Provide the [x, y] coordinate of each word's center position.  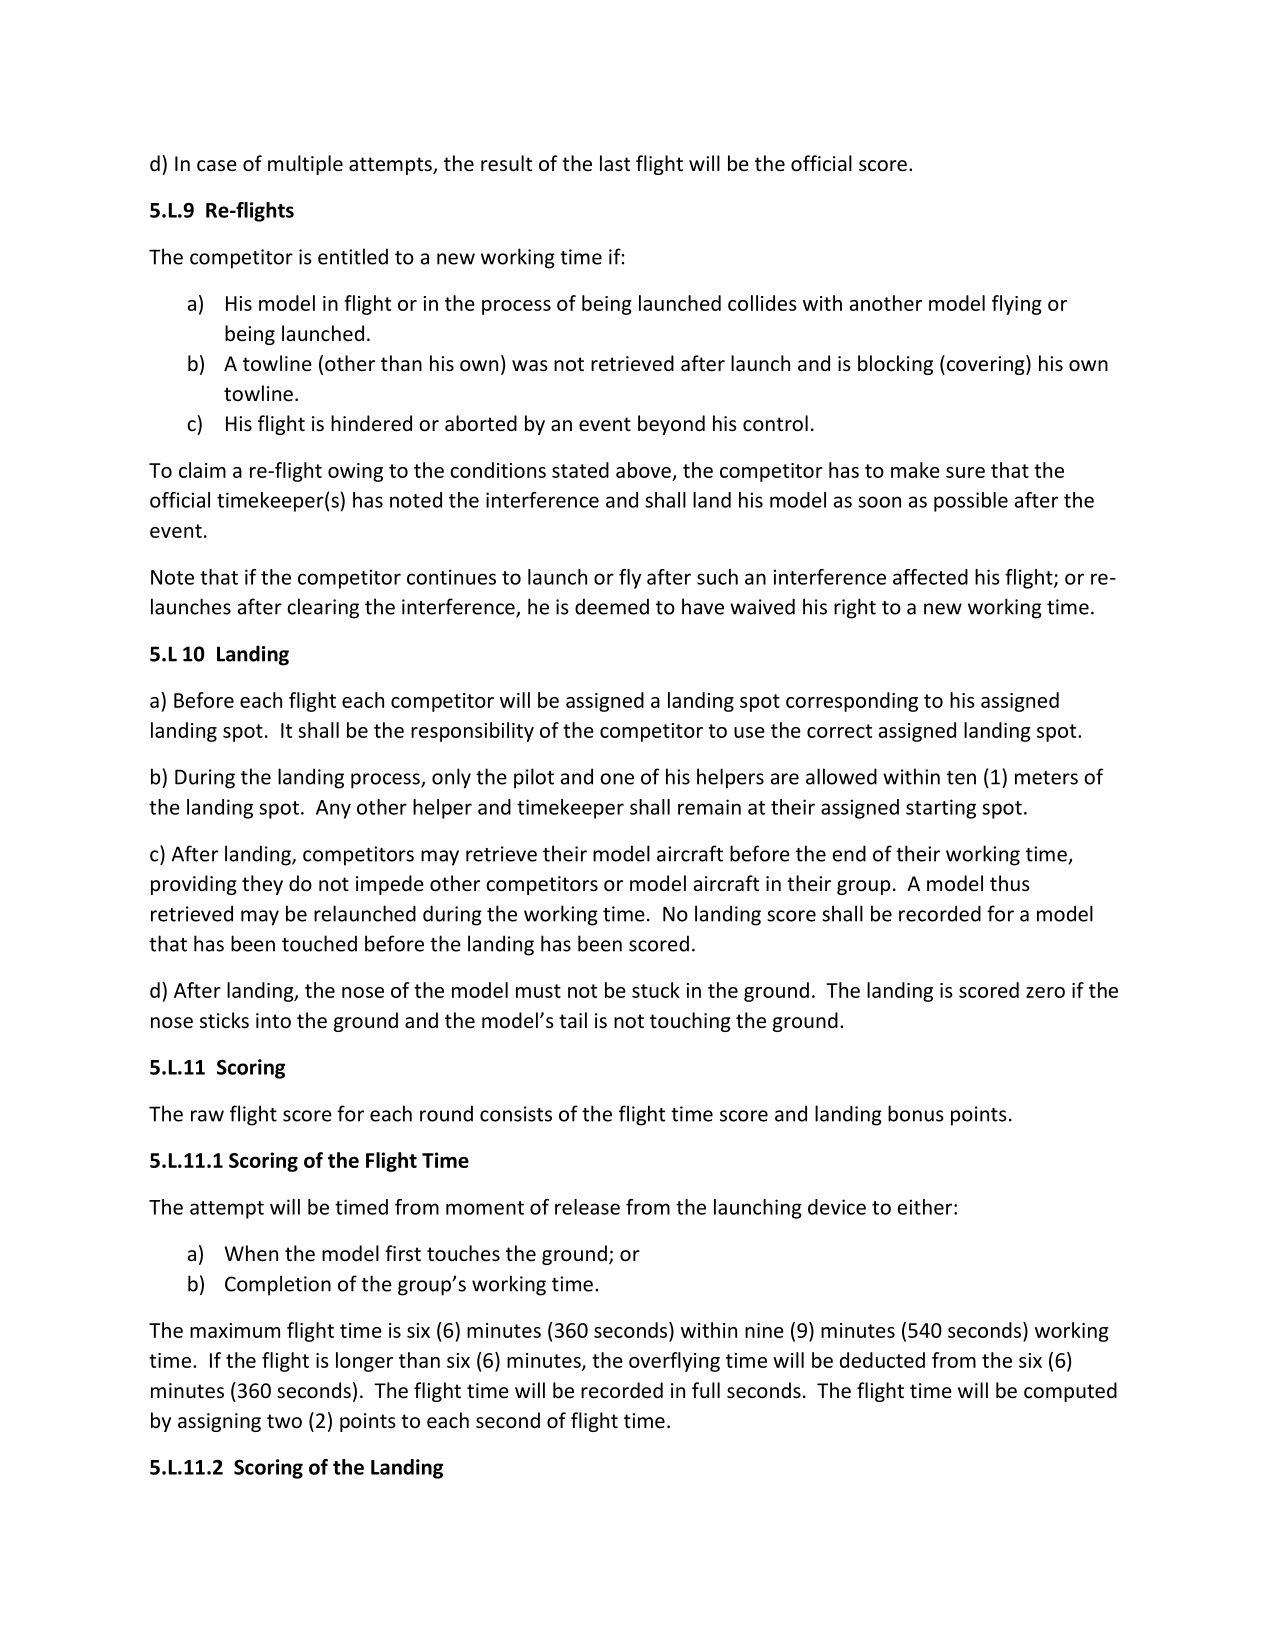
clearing [323, 608]
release [587, 1207]
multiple [305, 165]
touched [319, 943]
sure [965, 472]
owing [355, 472]
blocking [895, 365]
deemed [612, 606]
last [615, 163]
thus [1010, 883]
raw [207, 1116]
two [284, 1421]
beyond [671, 425]
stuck [656, 990]
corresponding [852, 702]
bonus [916, 1113]
